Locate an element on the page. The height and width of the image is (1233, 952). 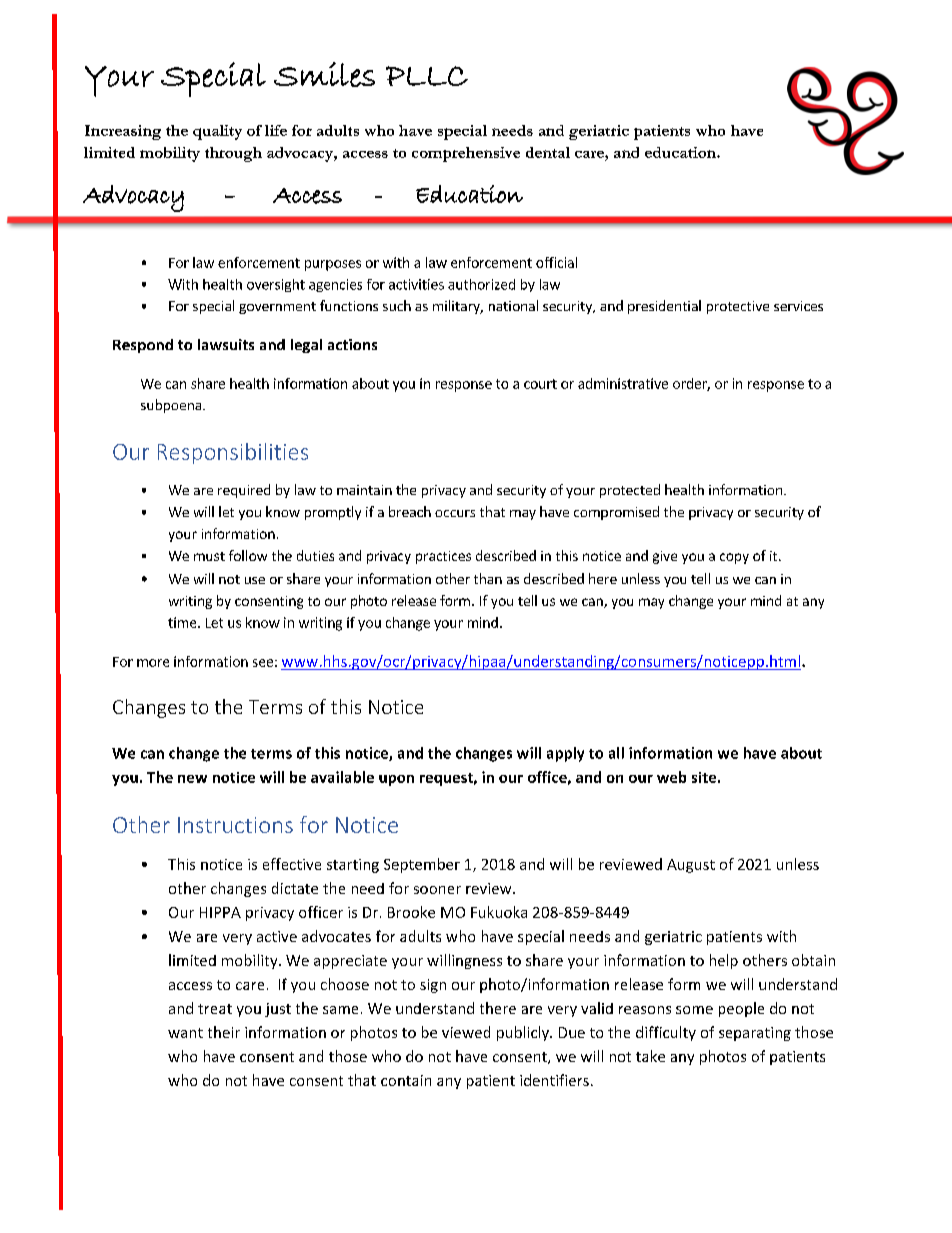
national is located at coordinates (513, 305).
